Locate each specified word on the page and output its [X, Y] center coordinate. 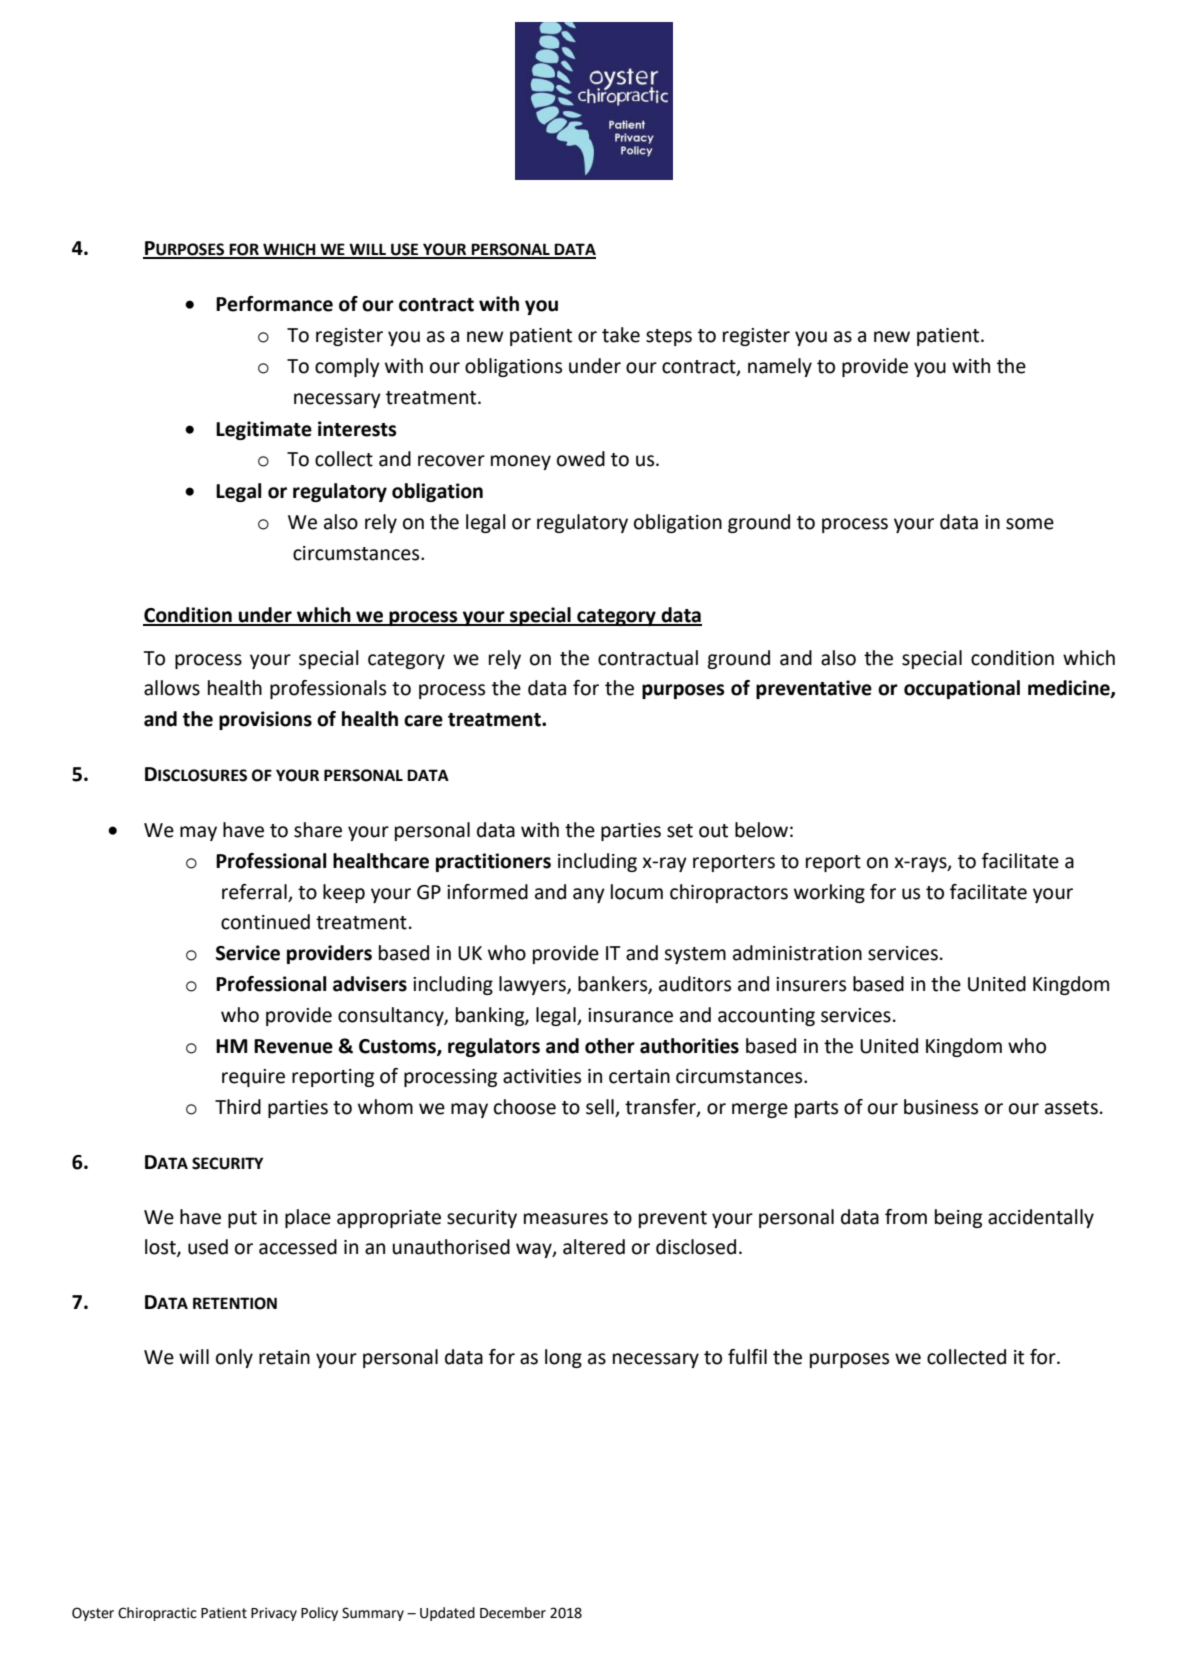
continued [265, 922]
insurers [811, 984]
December [513, 1613]
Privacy [274, 1614]
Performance [274, 304]
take [621, 335]
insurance [630, 1015]
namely [780, 367]
